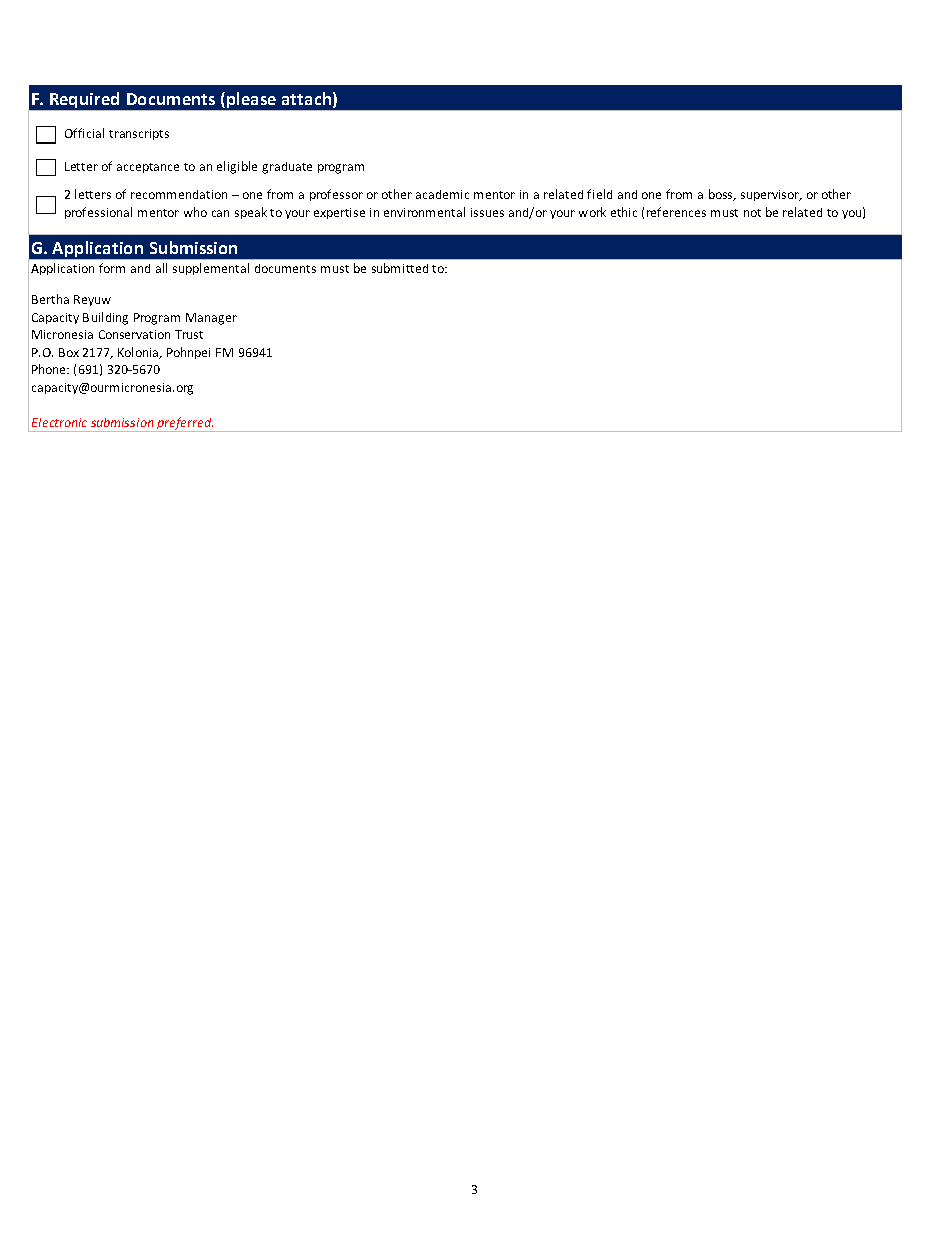 This screenshot has width=952, height=1233. What do you see at coordinates (139, 134) in the screenshot?
I see `transcripts` at bounding box center [139, 134].
